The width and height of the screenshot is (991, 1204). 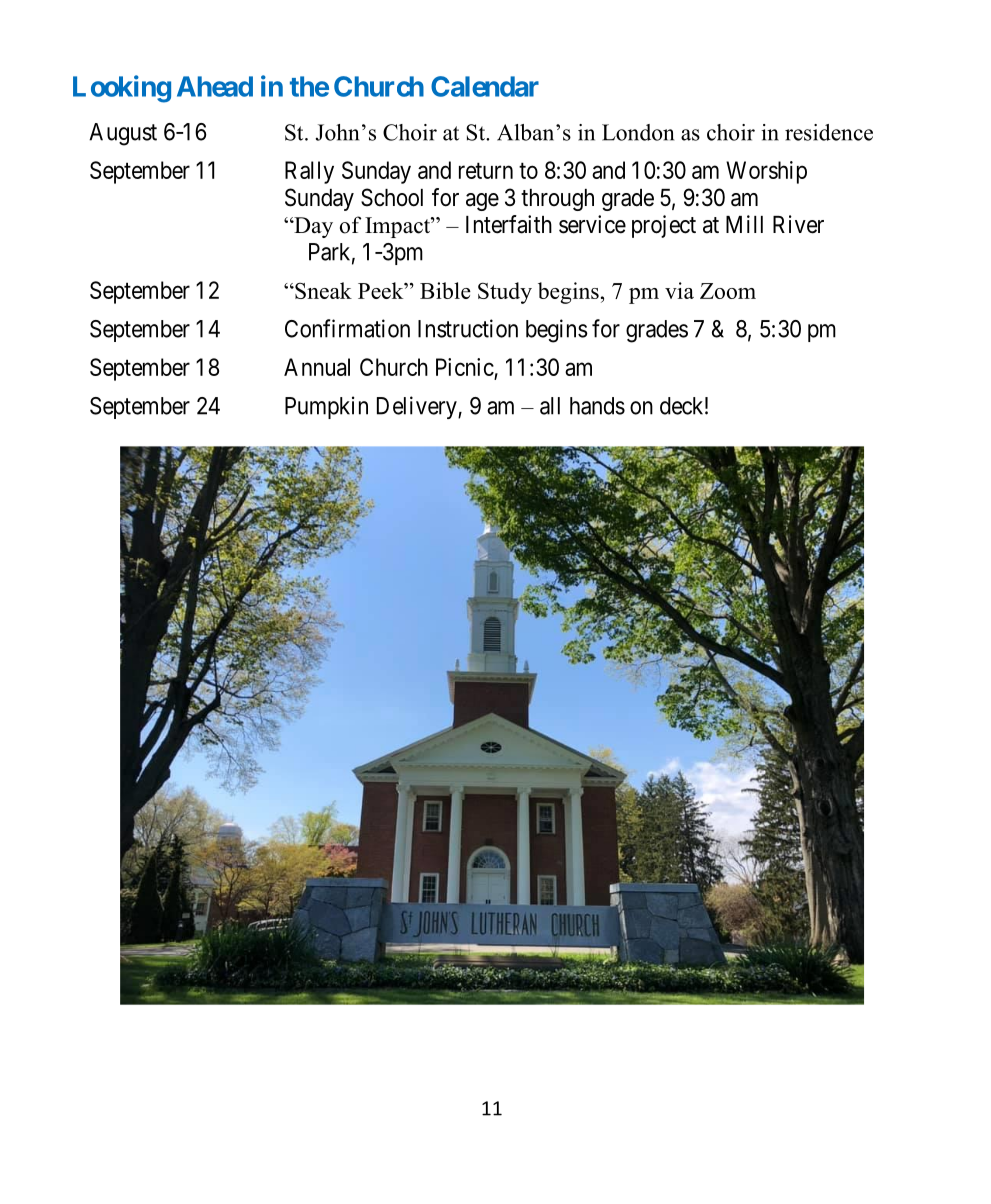 What do you see at coordinates (215, 86) in the screenshot?
I see `Ahead` at bounding box center [215, 86].
